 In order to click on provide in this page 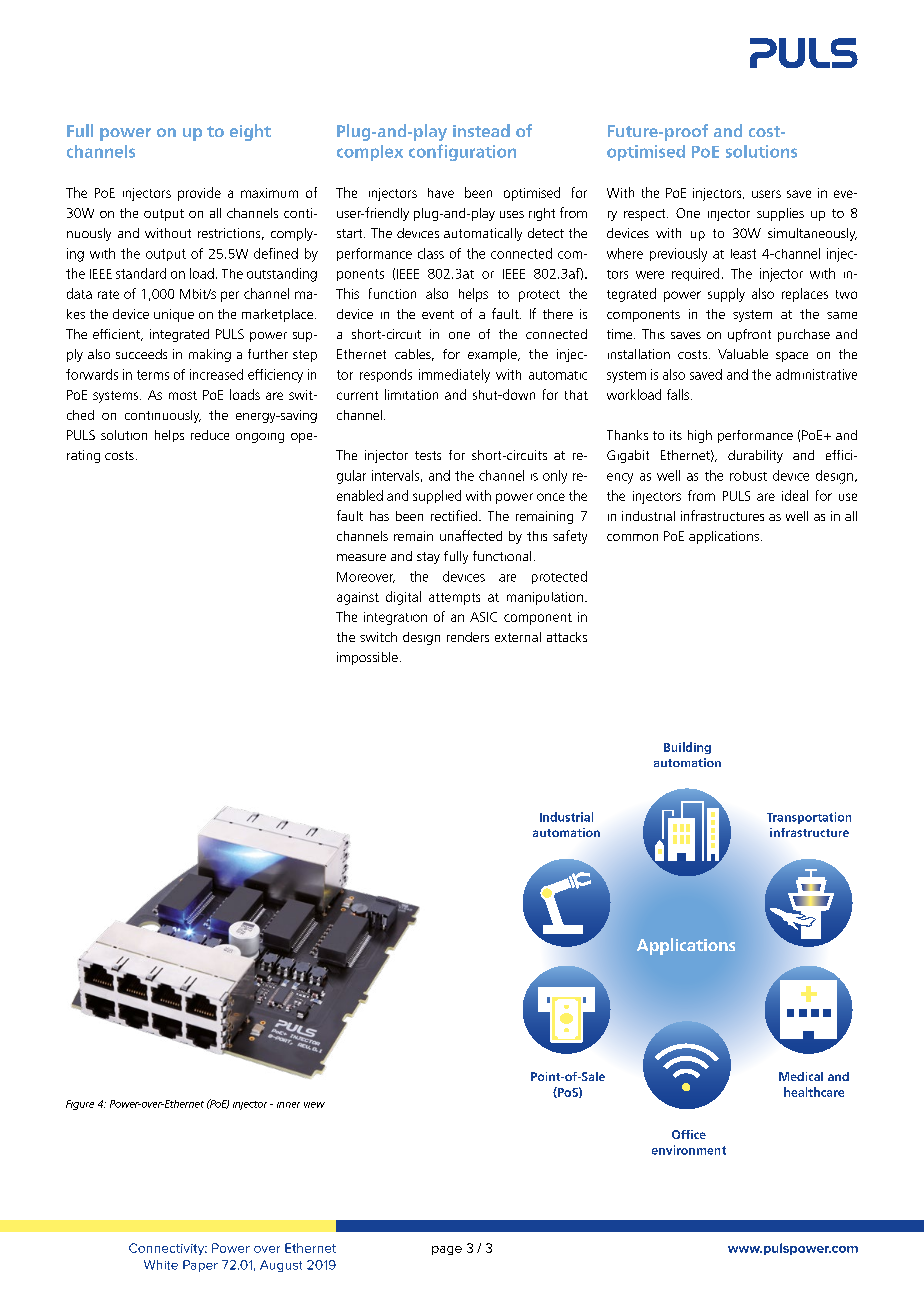, I will do `click(199, 194)`.
